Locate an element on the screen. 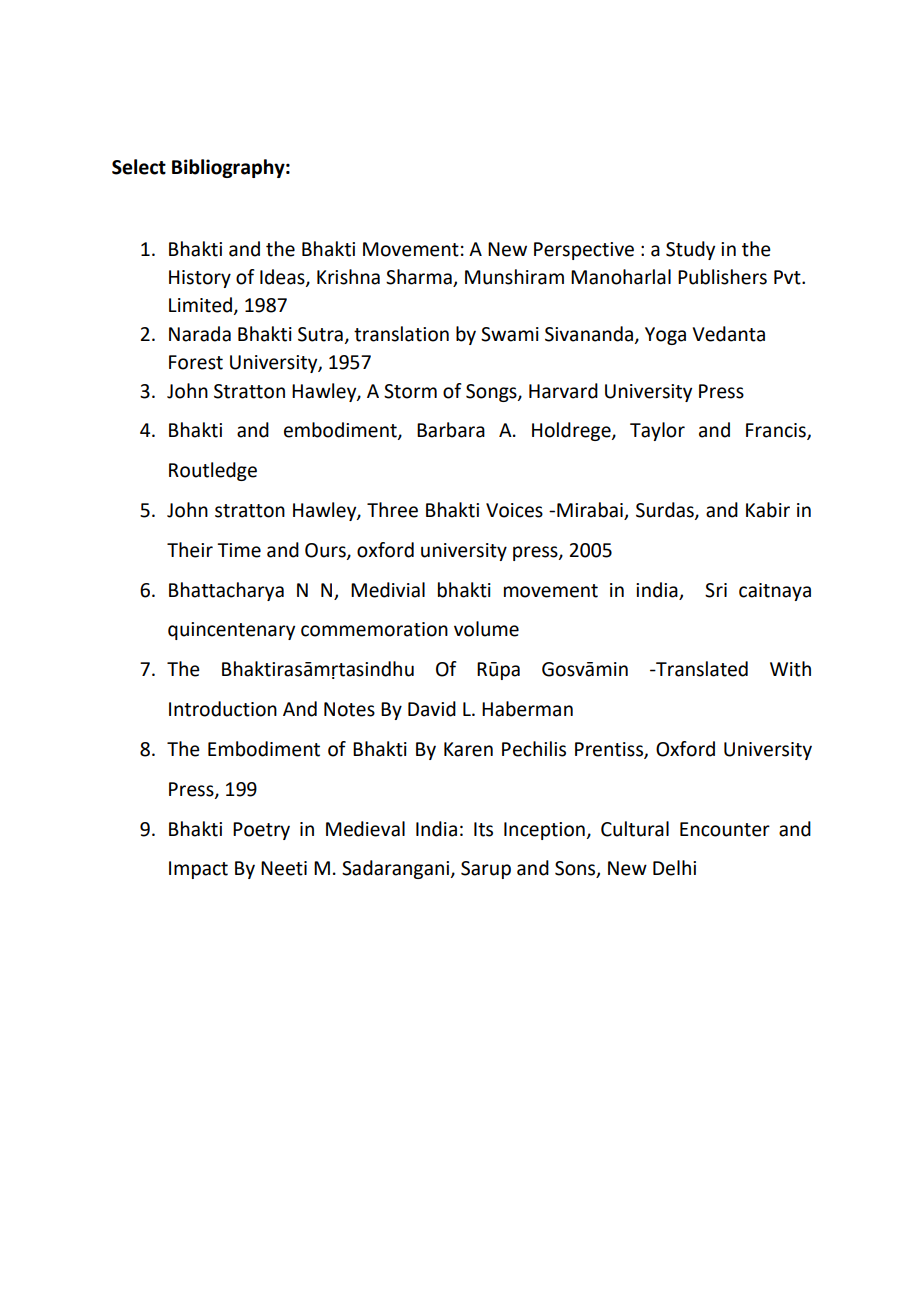 Image resolution: width=924 pixels, height=1308 pixels. Introduction is located at coordinates (223, 709).
